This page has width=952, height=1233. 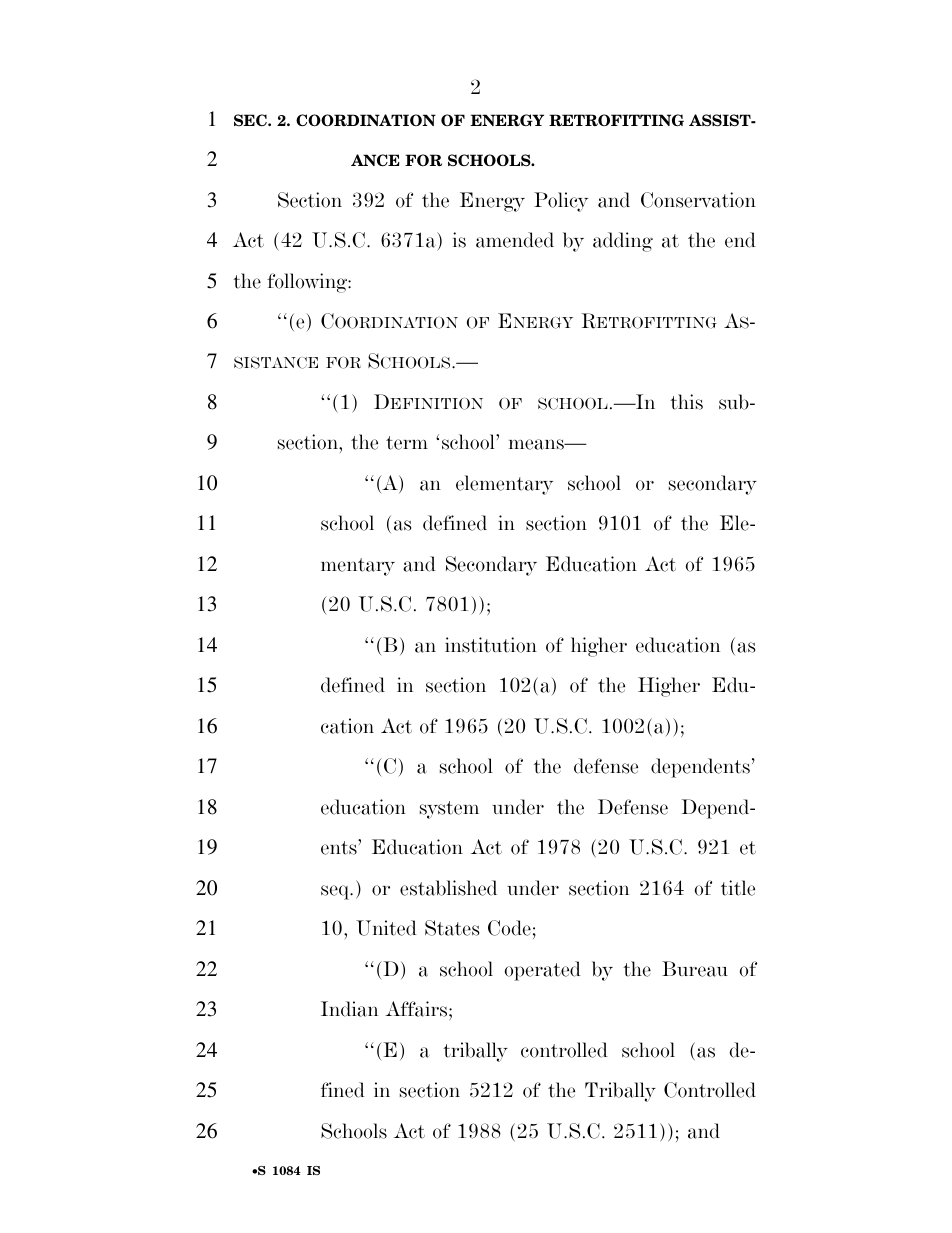 I want to click on Conservation, so click(x=698, y=200).
